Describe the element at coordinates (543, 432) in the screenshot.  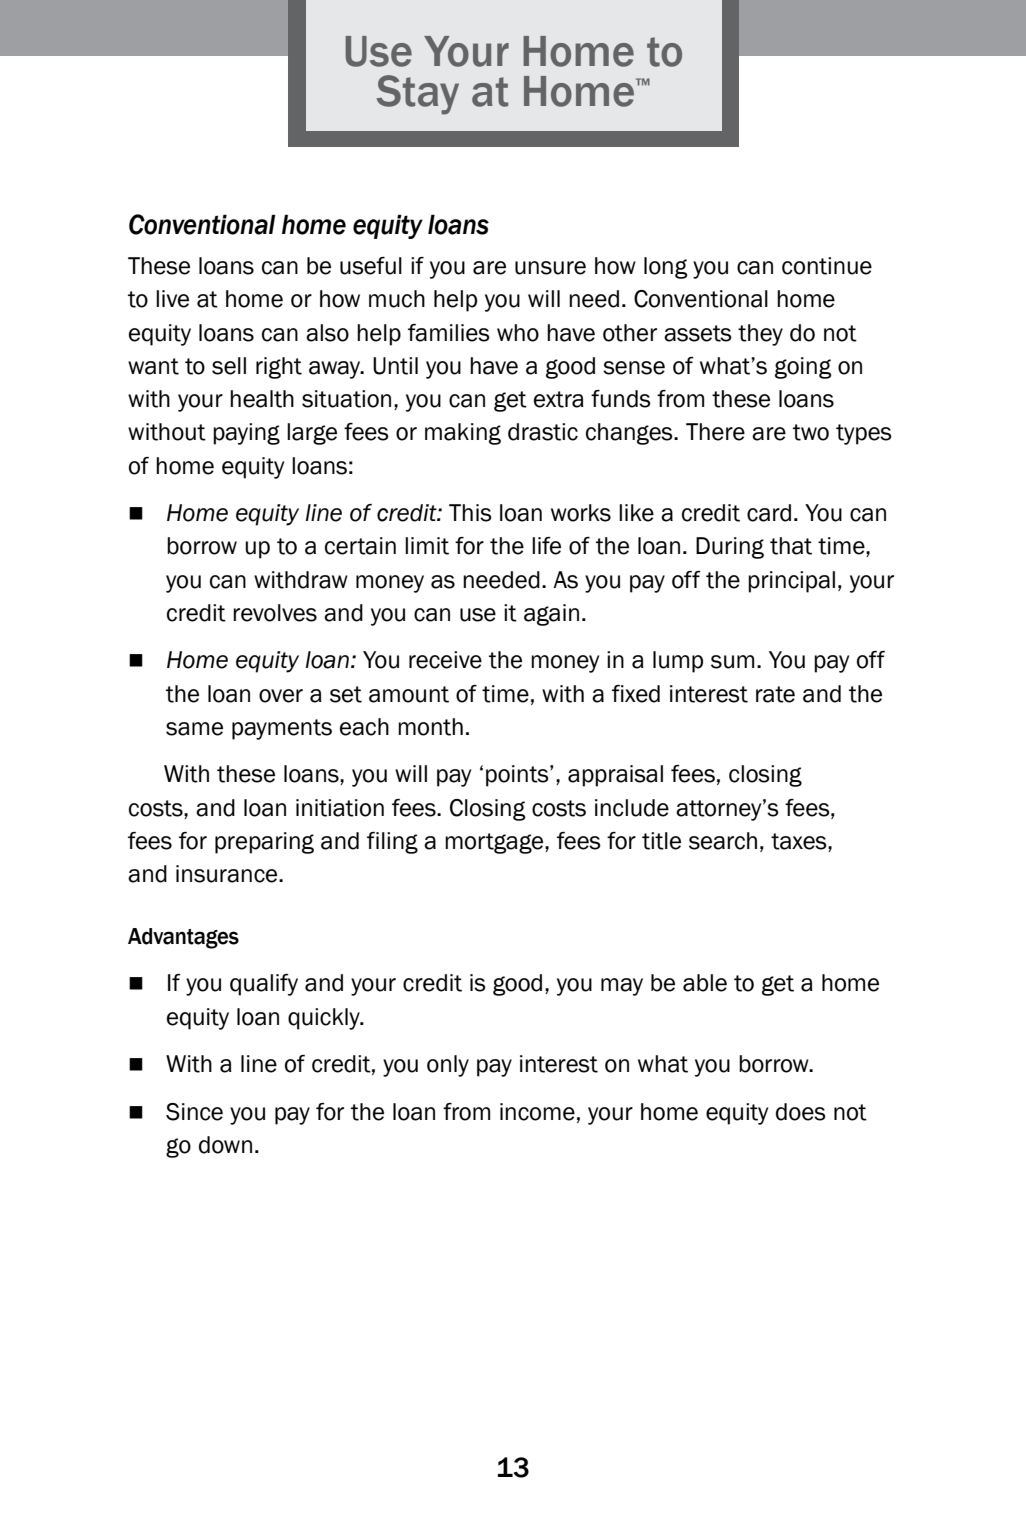
I see `drastic` at that location.
